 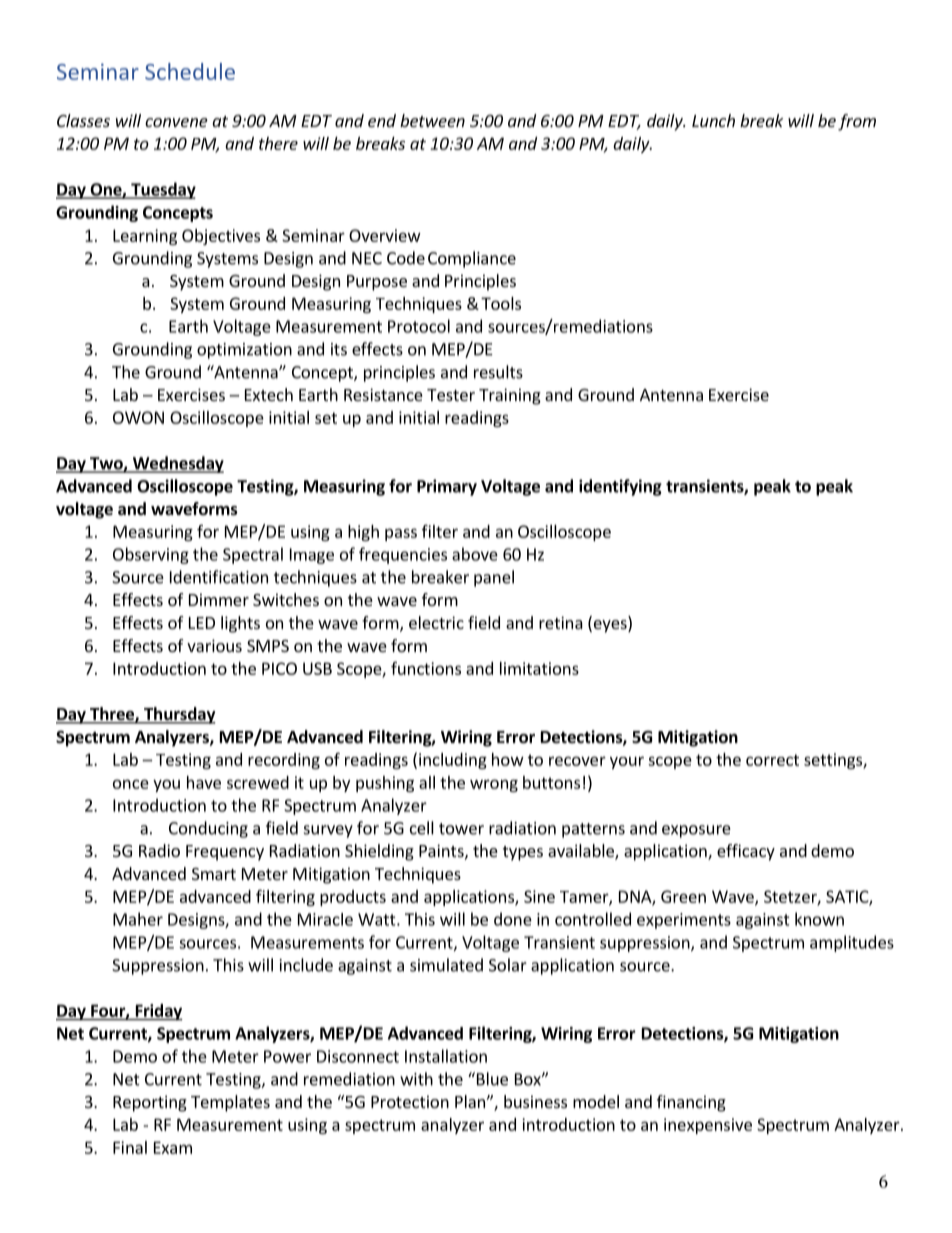 What do you see at coordinates (176, 122) in the screenshot?
I see `convene` at bounding box center [176, 122].
